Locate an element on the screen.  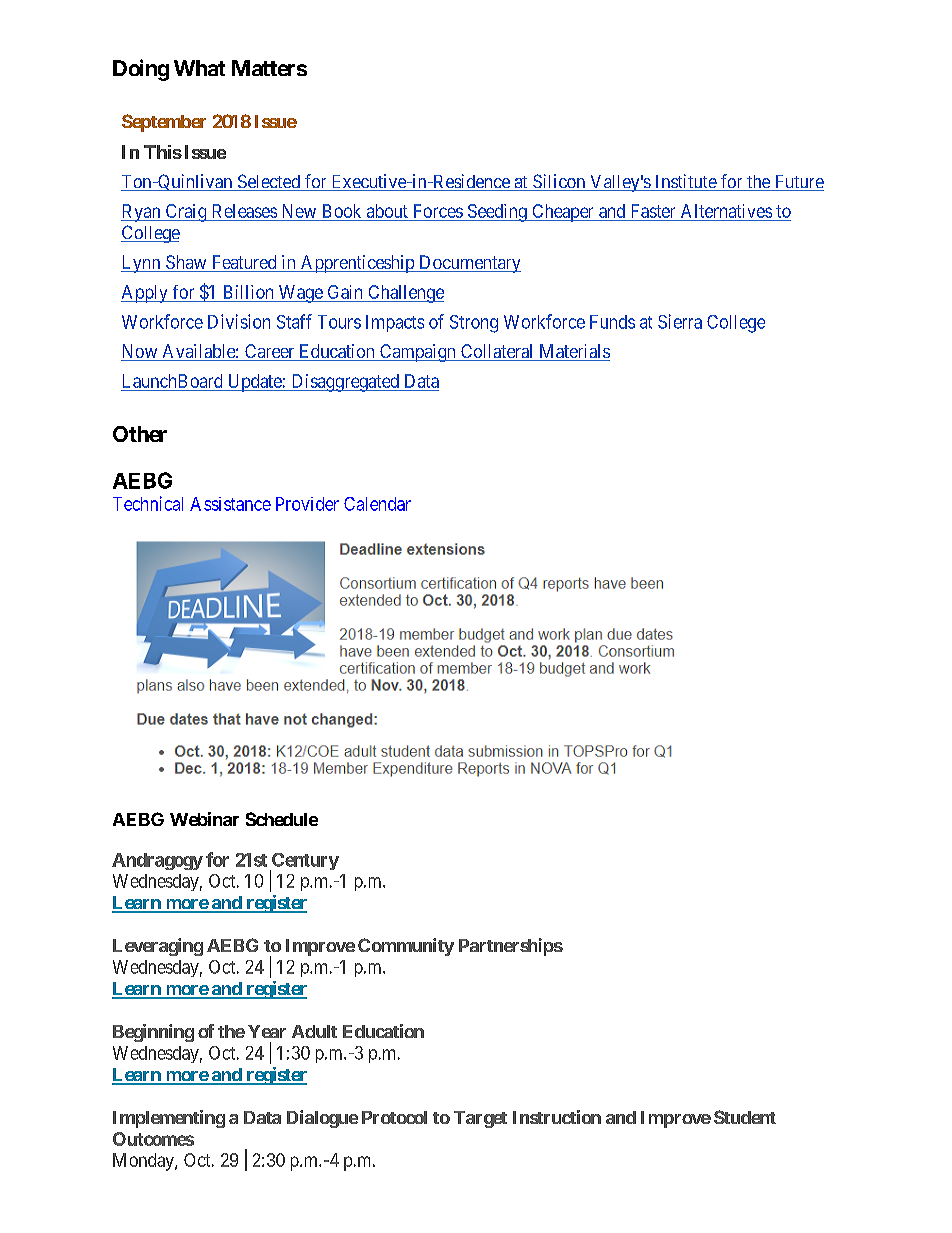
Sierra is located at coordinates (680, 321).
